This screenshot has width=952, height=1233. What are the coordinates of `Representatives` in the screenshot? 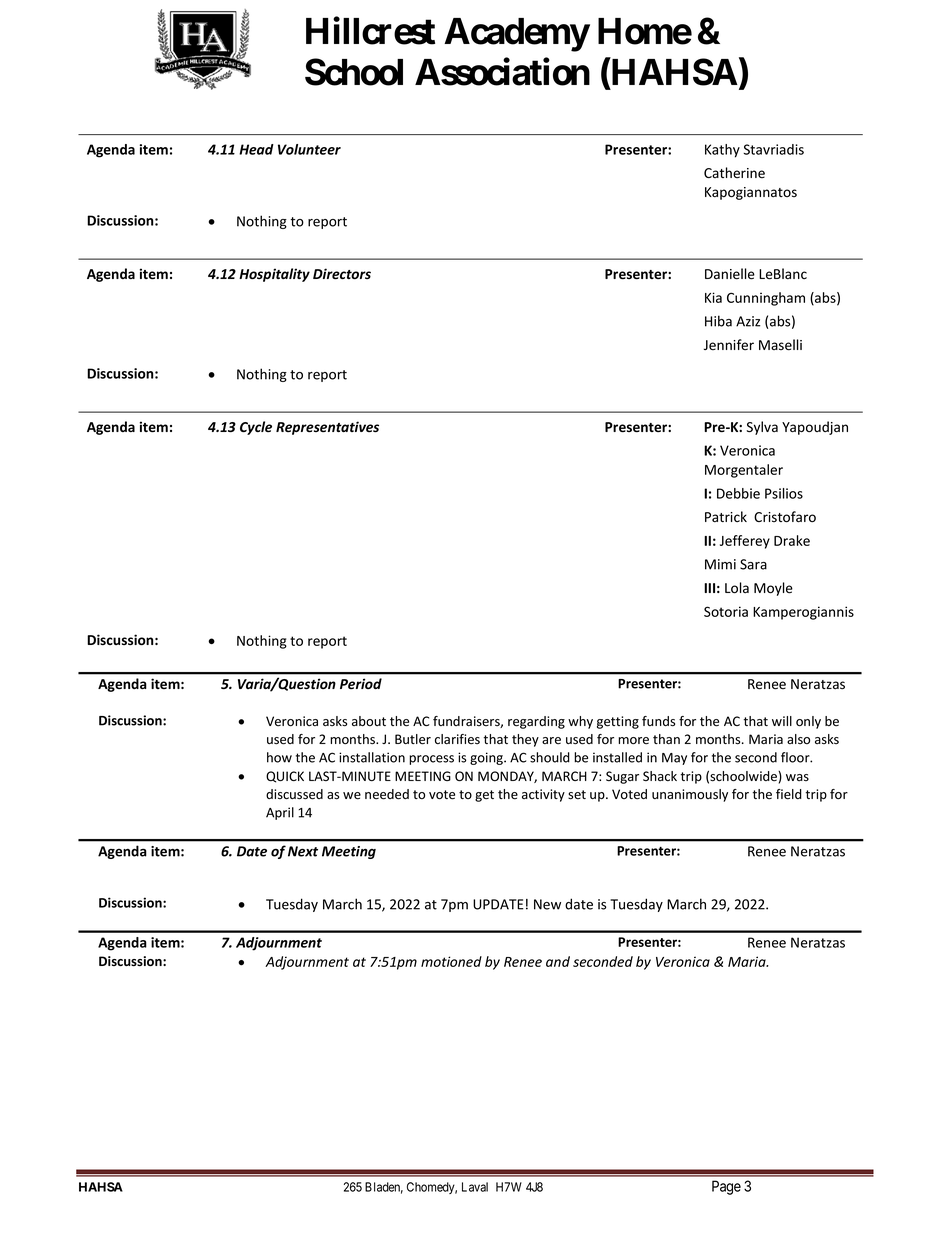 It's located at (327, 428).
